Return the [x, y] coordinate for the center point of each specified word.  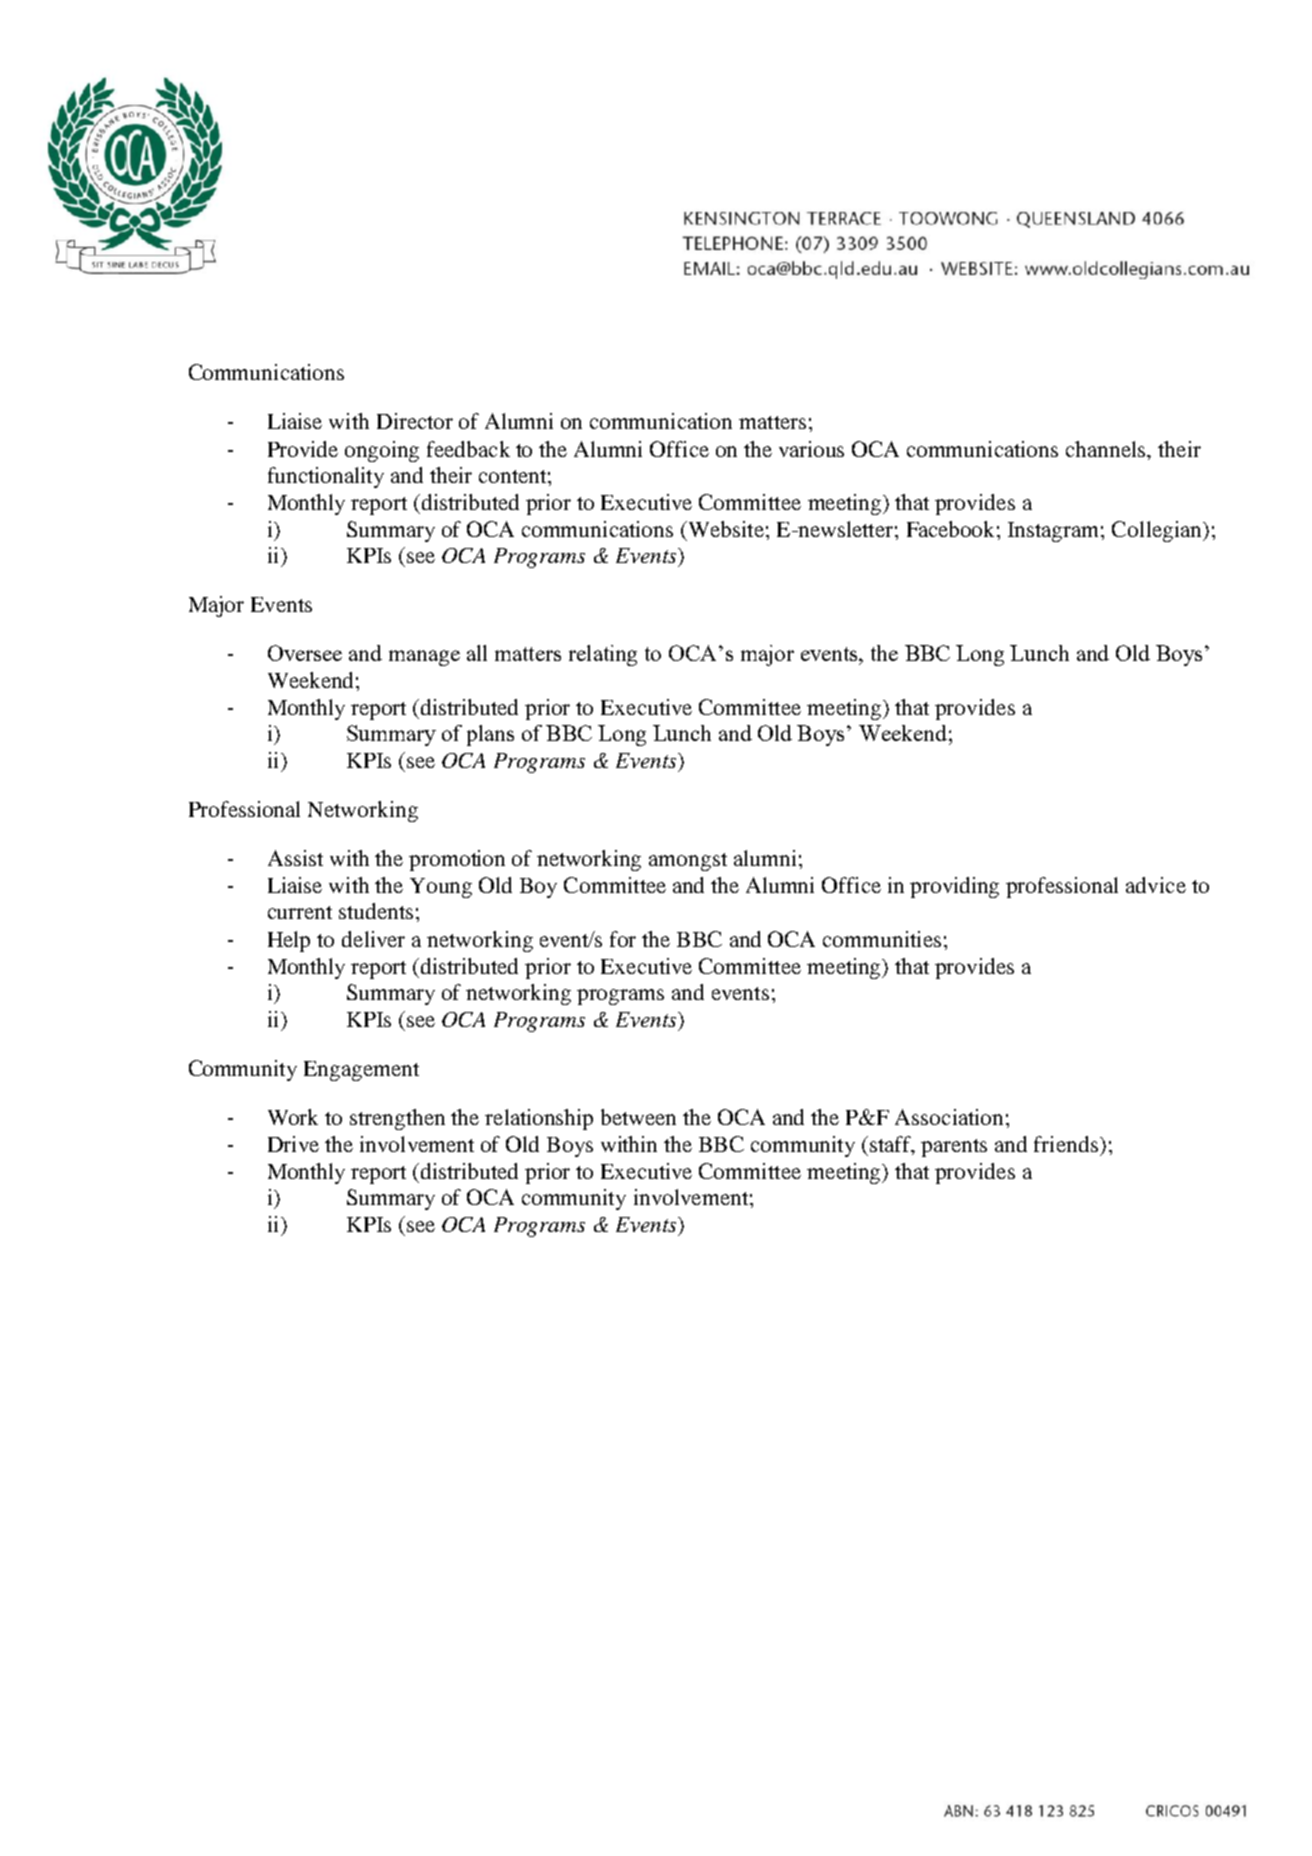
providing [954, 887]
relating [603, 655]
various [811, 449]
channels [1107, 449]
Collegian [1158, 531]
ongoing [382, 451]
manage [424, 658]
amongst [688, 862]
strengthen [397, 1119]
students [376, 911]
